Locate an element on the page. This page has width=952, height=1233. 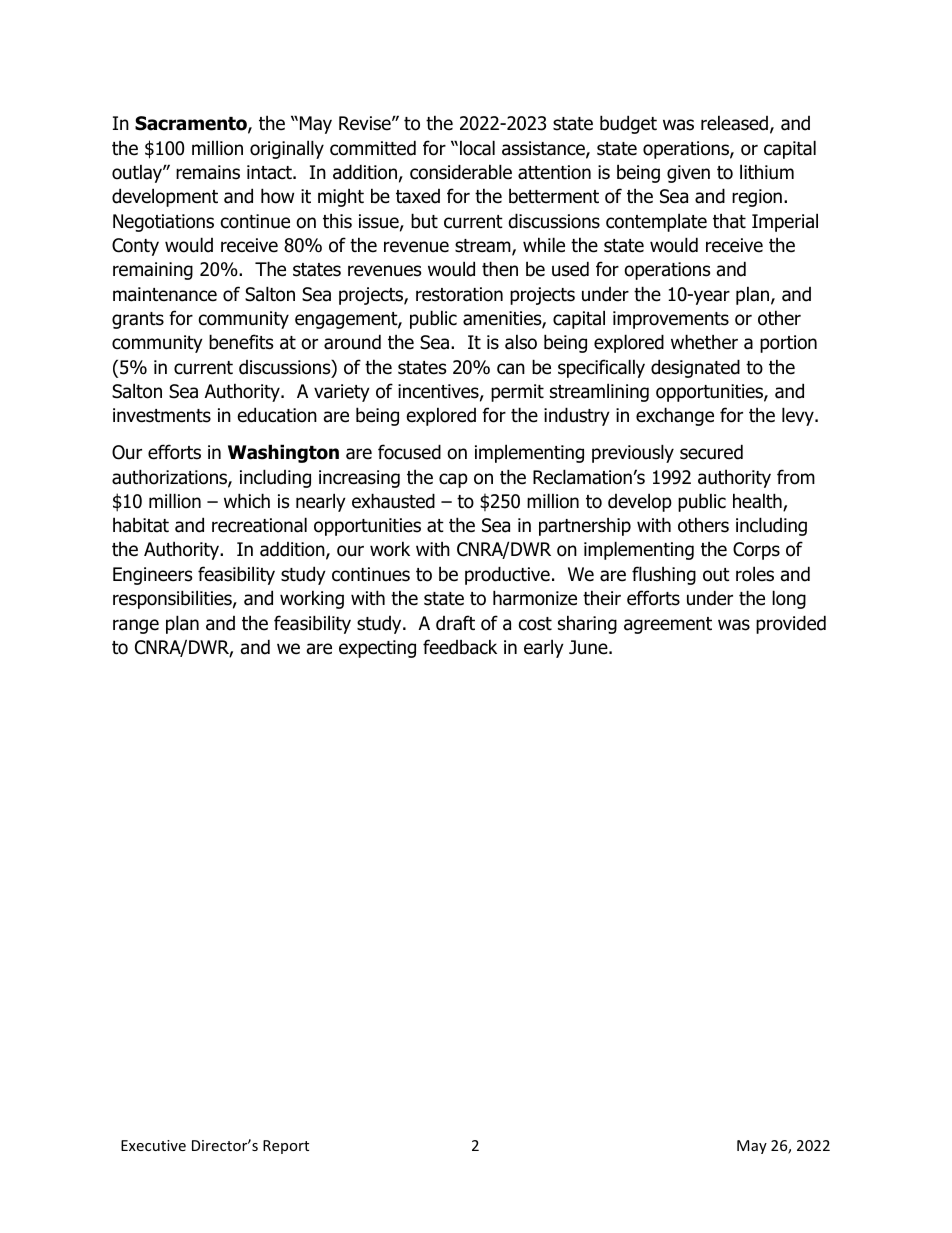
agreement is located at coordinates (668, 625).
